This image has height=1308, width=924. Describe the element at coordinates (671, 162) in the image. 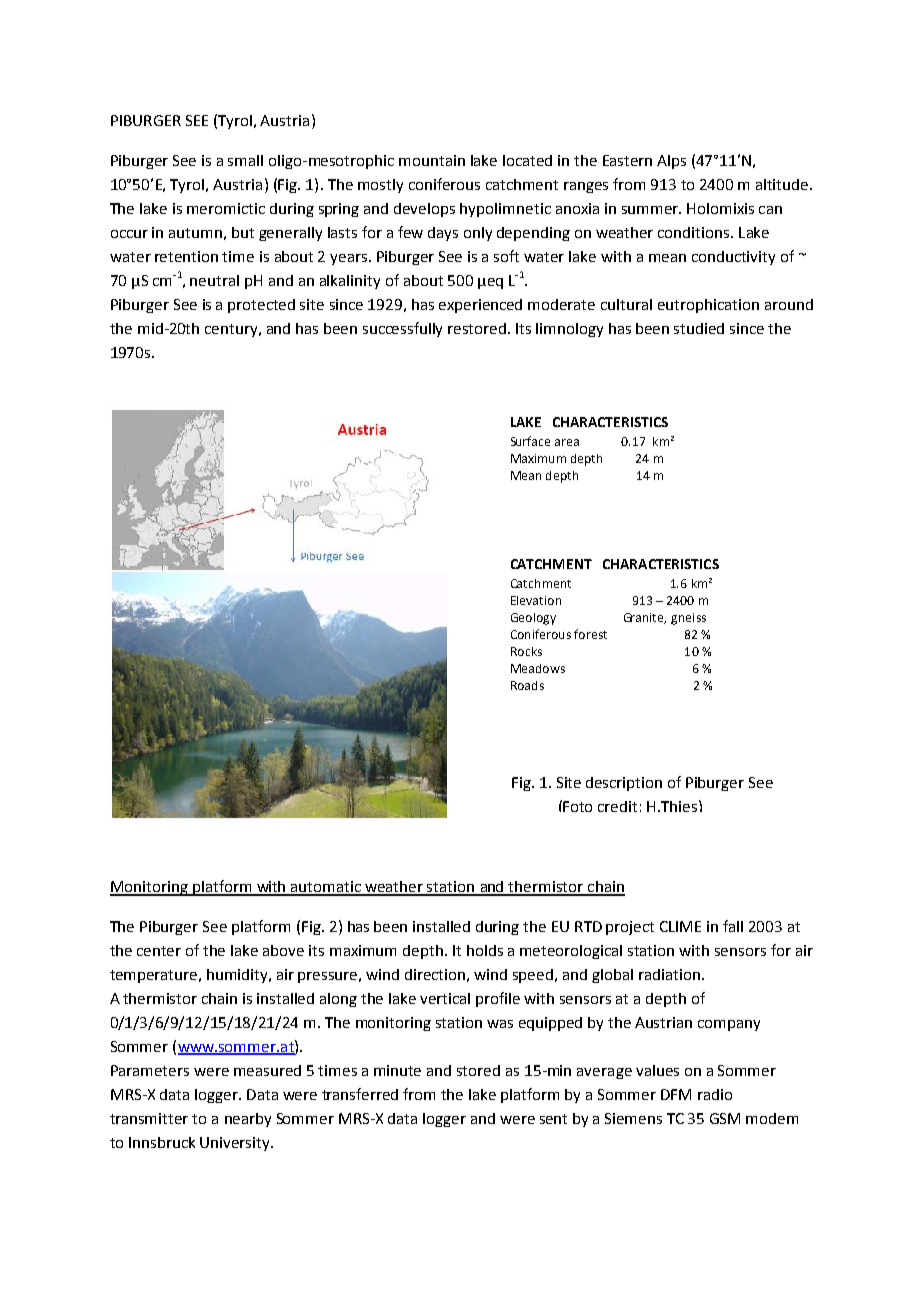

I see `Alps` at that location.
